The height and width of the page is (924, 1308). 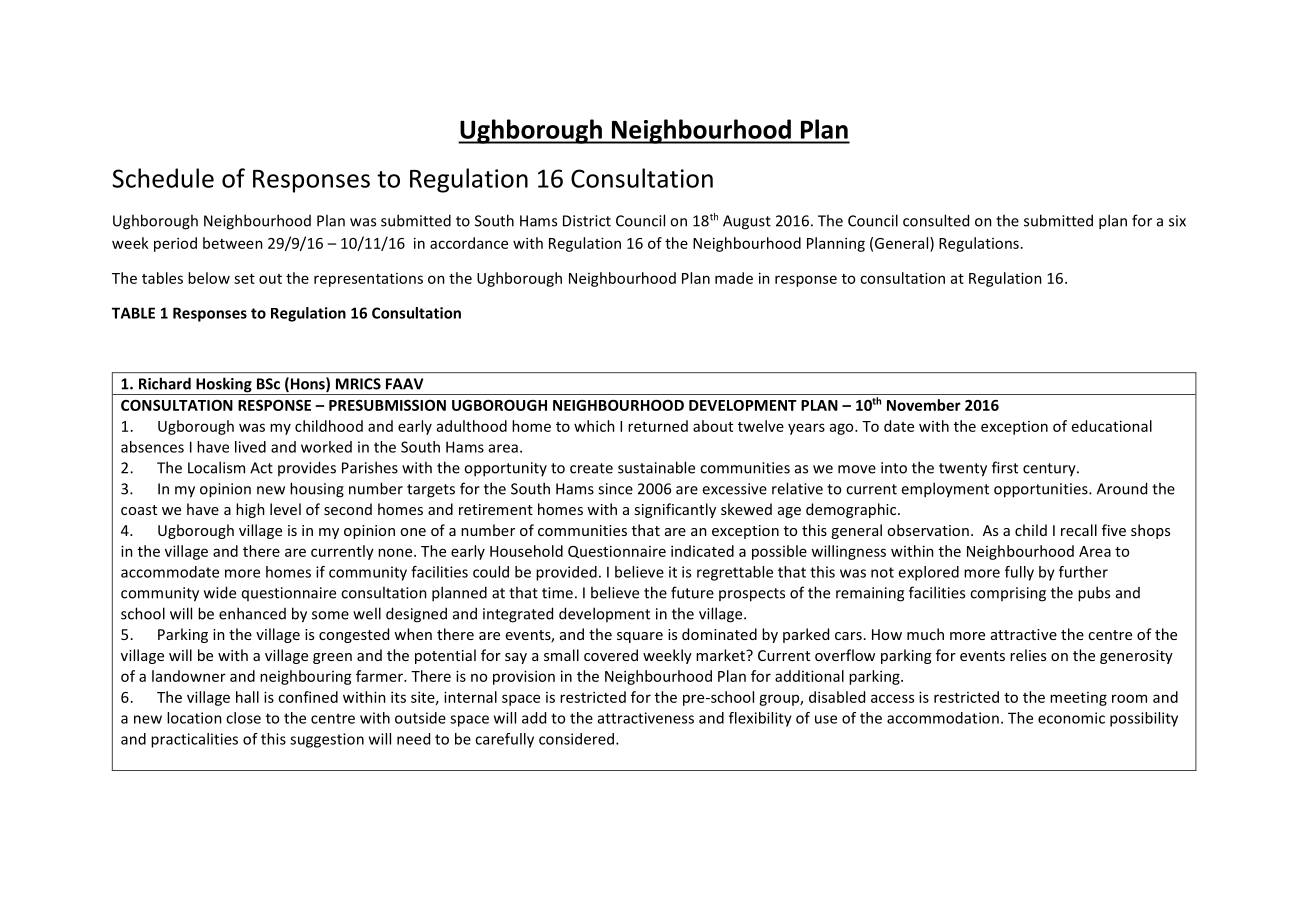 I want to click on District, so click(x=587, y=221).
